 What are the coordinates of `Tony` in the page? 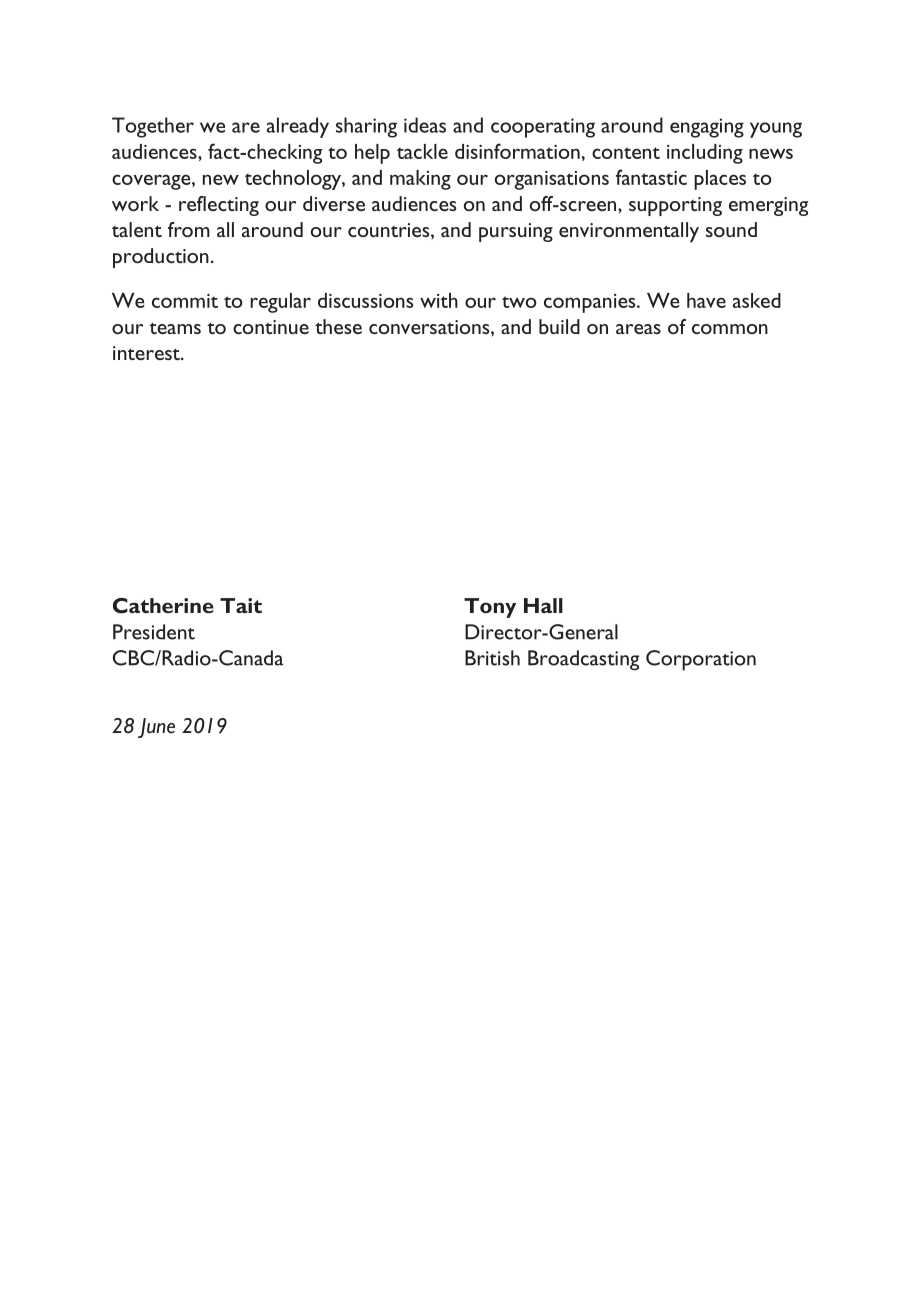 It's located at (490, 608).
